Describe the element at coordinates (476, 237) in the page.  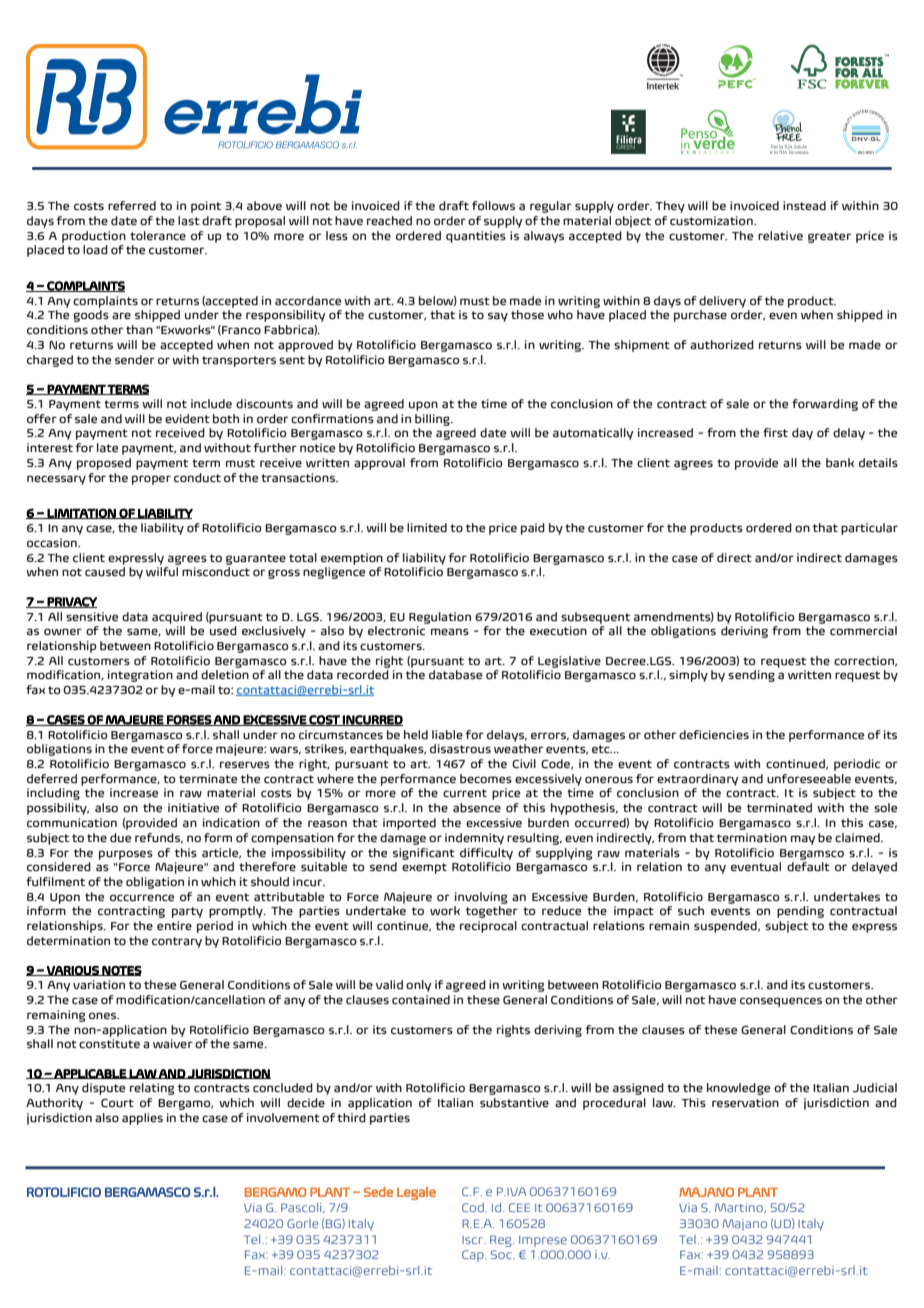
I see `quantities` at that location.
